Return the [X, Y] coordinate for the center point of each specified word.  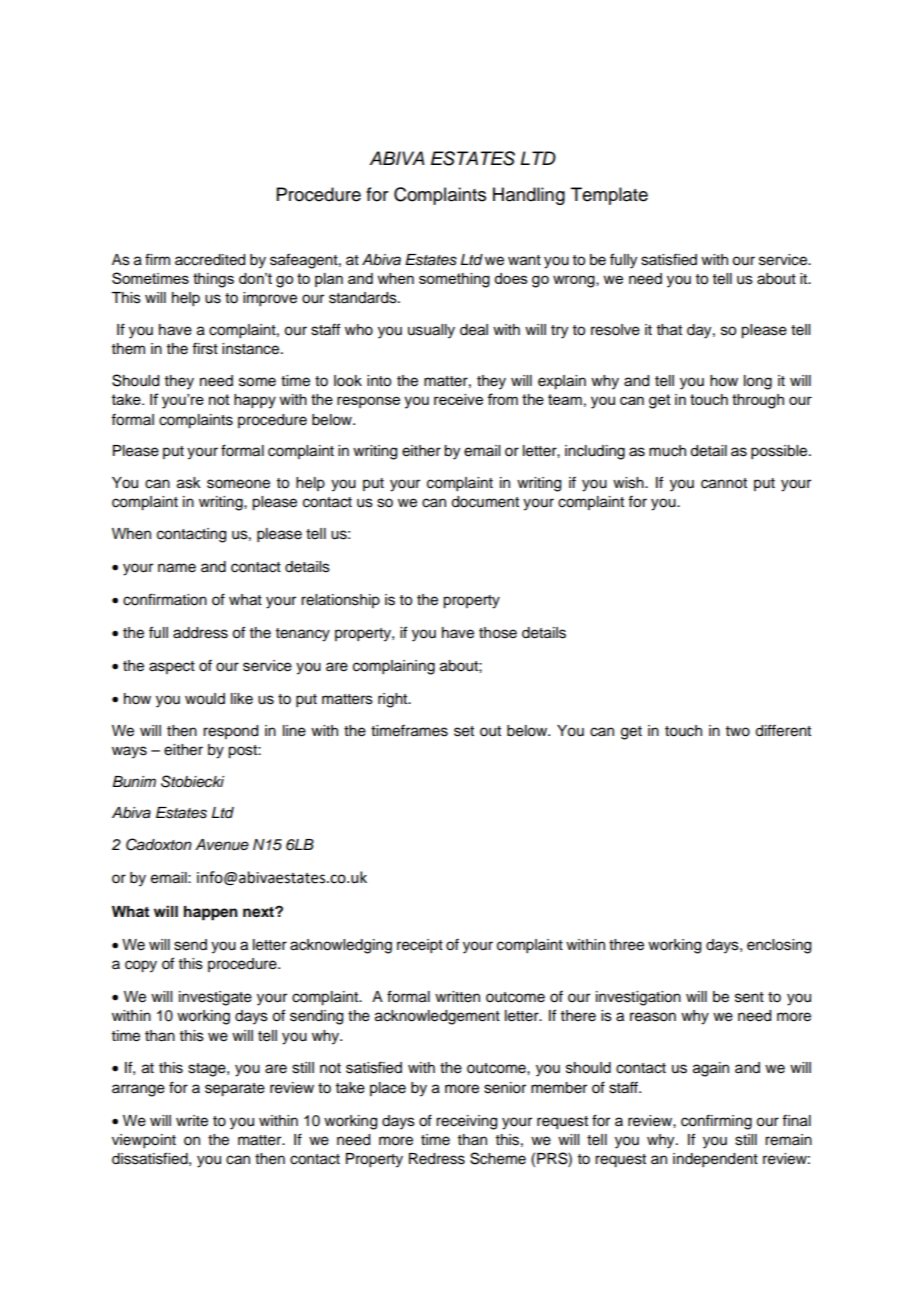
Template [609, 196]
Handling [529, 196]
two [738, 731]
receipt [420, 946]
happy [255, 401]
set [464, 731]
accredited [210, 260]
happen [211, 913]
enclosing [779, 946]
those [498, 633]
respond [230, 732]
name [177, 568]
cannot [724, 483]
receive [458, 399]
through [758, 401]
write [192, 1121]
